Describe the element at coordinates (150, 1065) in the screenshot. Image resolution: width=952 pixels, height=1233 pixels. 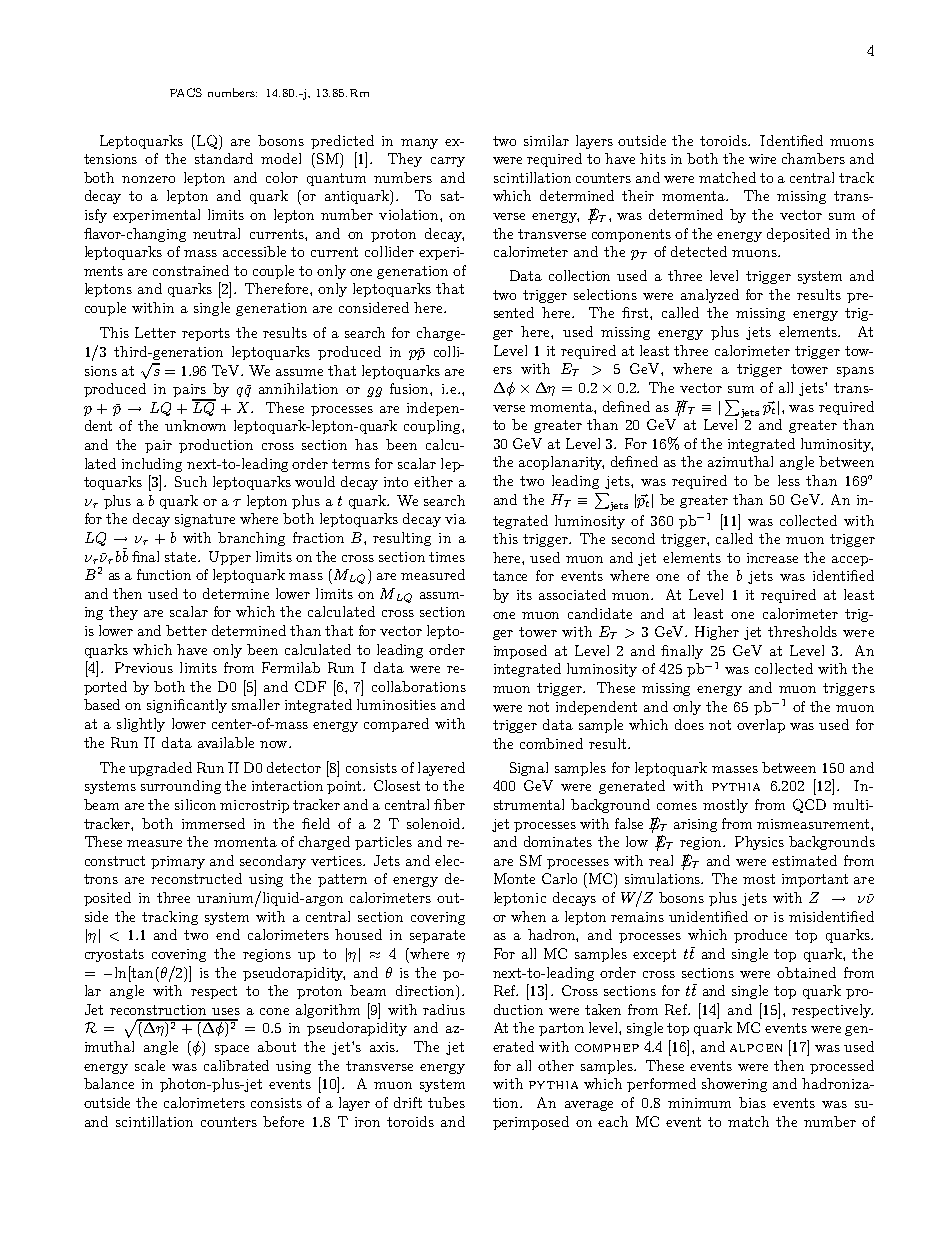
I see `scale` at that location.
